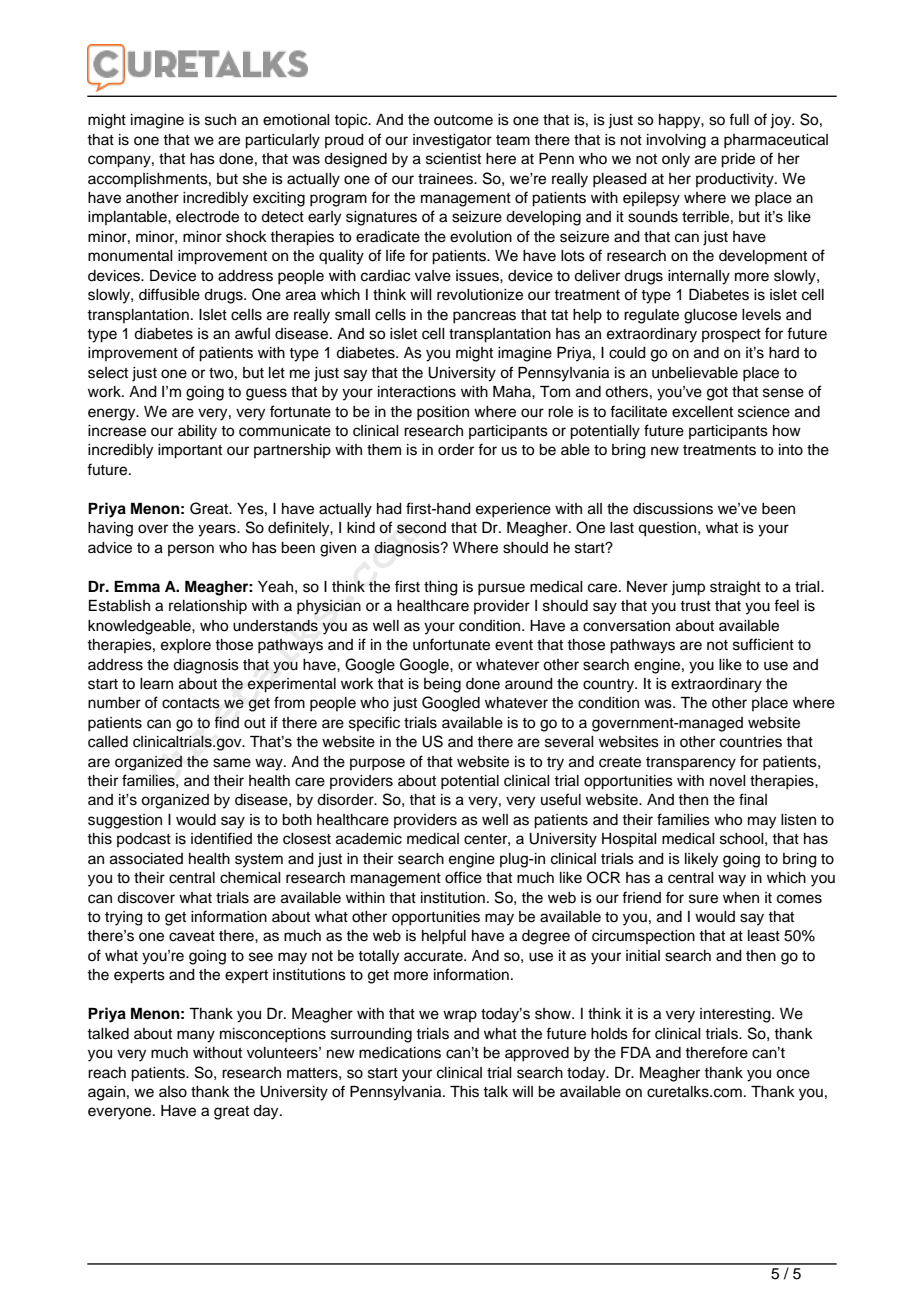 The image size is (924, 1308). I want to click on such, so click(220, 120).
